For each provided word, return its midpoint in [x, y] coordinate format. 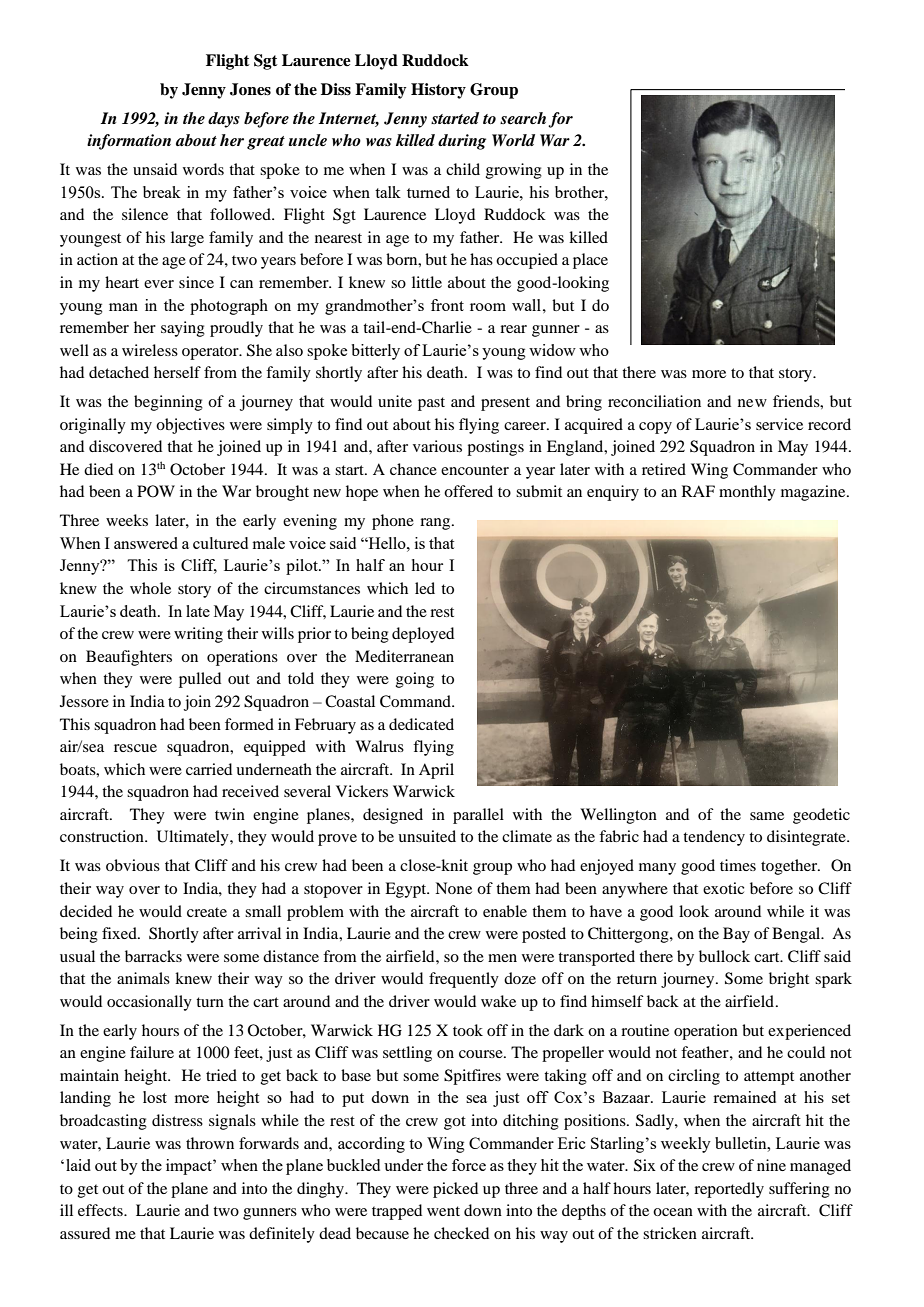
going [415, 680]
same [767, 816]
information [129, 142]
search [523, 118]
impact [190, 1167]
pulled [200, 680]
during [462, 142]
